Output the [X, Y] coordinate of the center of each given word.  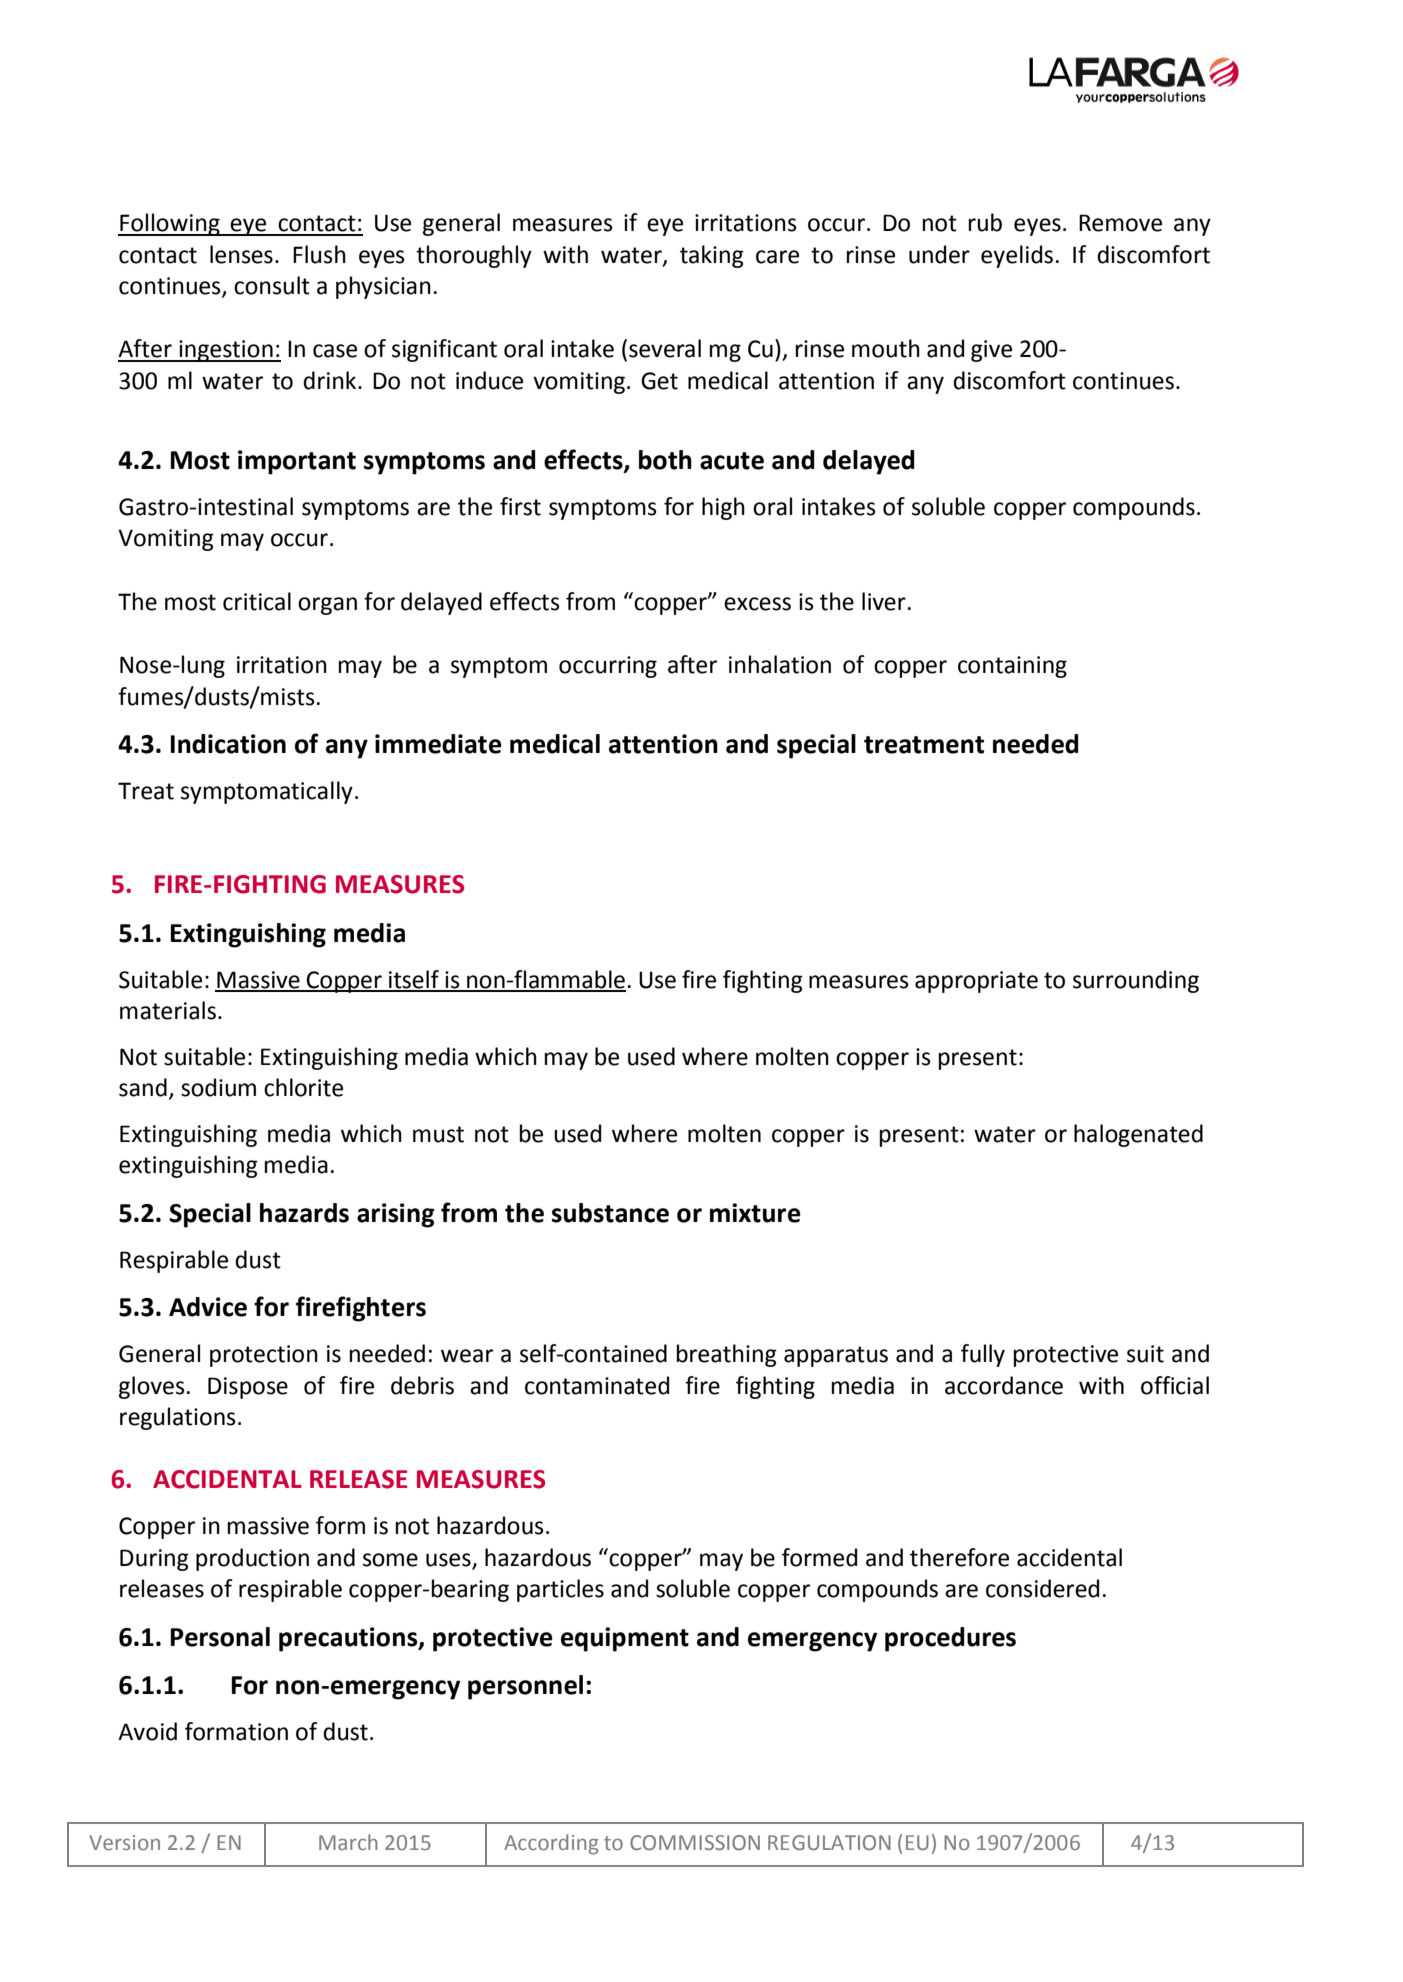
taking [712, 256]
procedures [950, 1639]
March [348, 1842]
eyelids [1017, 256]
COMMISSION [695, 1842]
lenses [241, 254]
